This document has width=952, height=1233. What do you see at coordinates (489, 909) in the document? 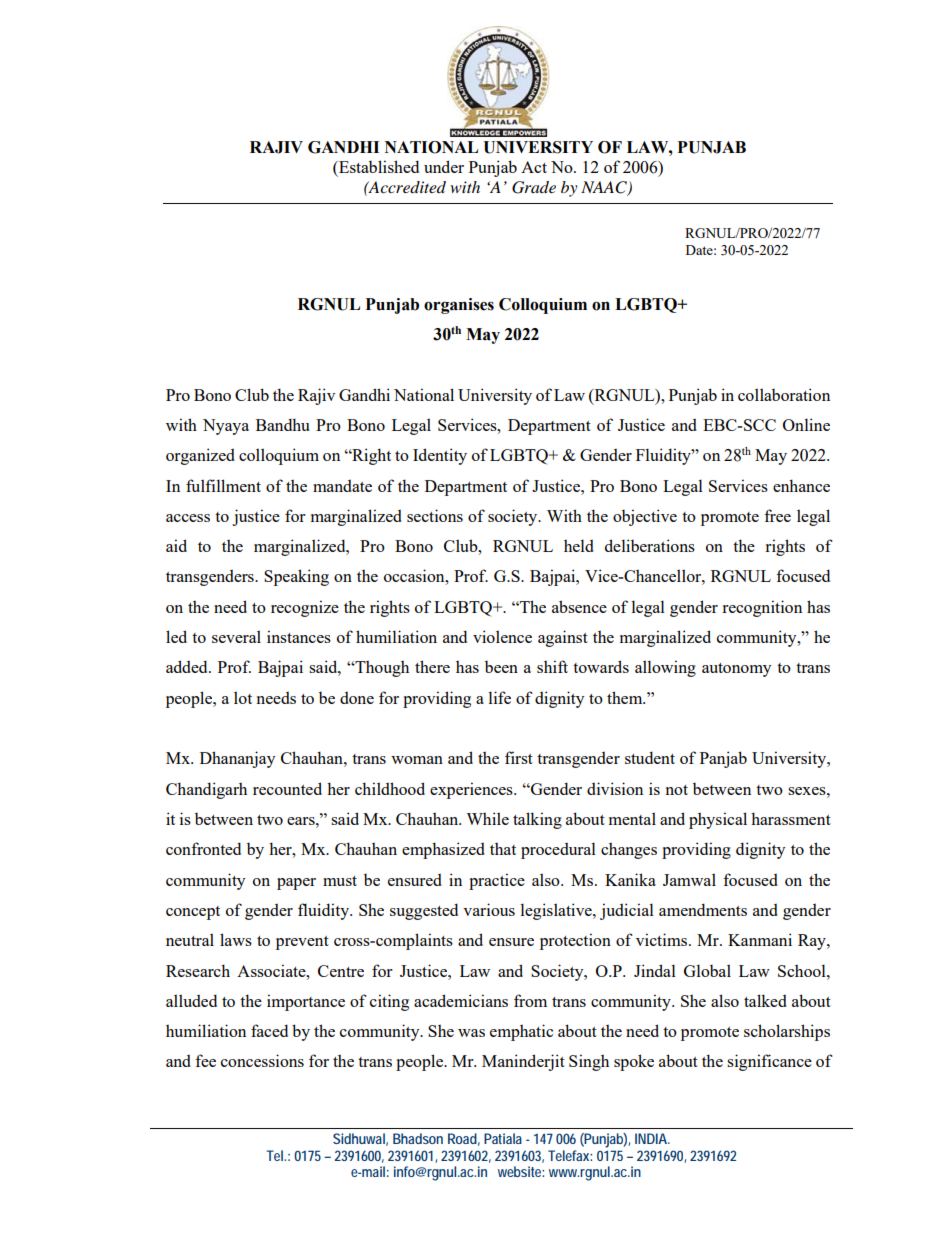
I see `various` at bounding box center [489, 909].
